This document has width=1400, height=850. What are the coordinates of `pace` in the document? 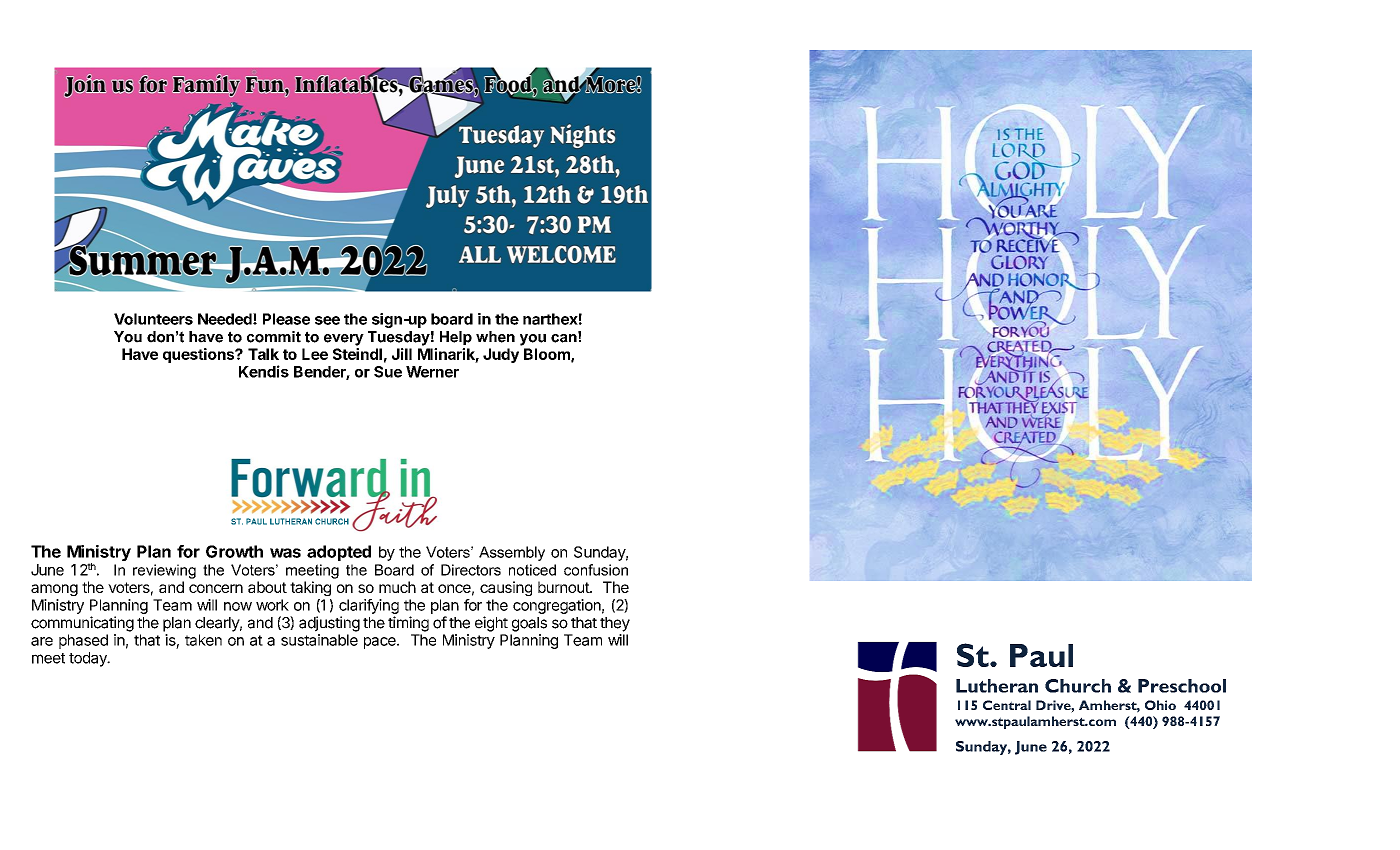 It's located at (381, 643).
